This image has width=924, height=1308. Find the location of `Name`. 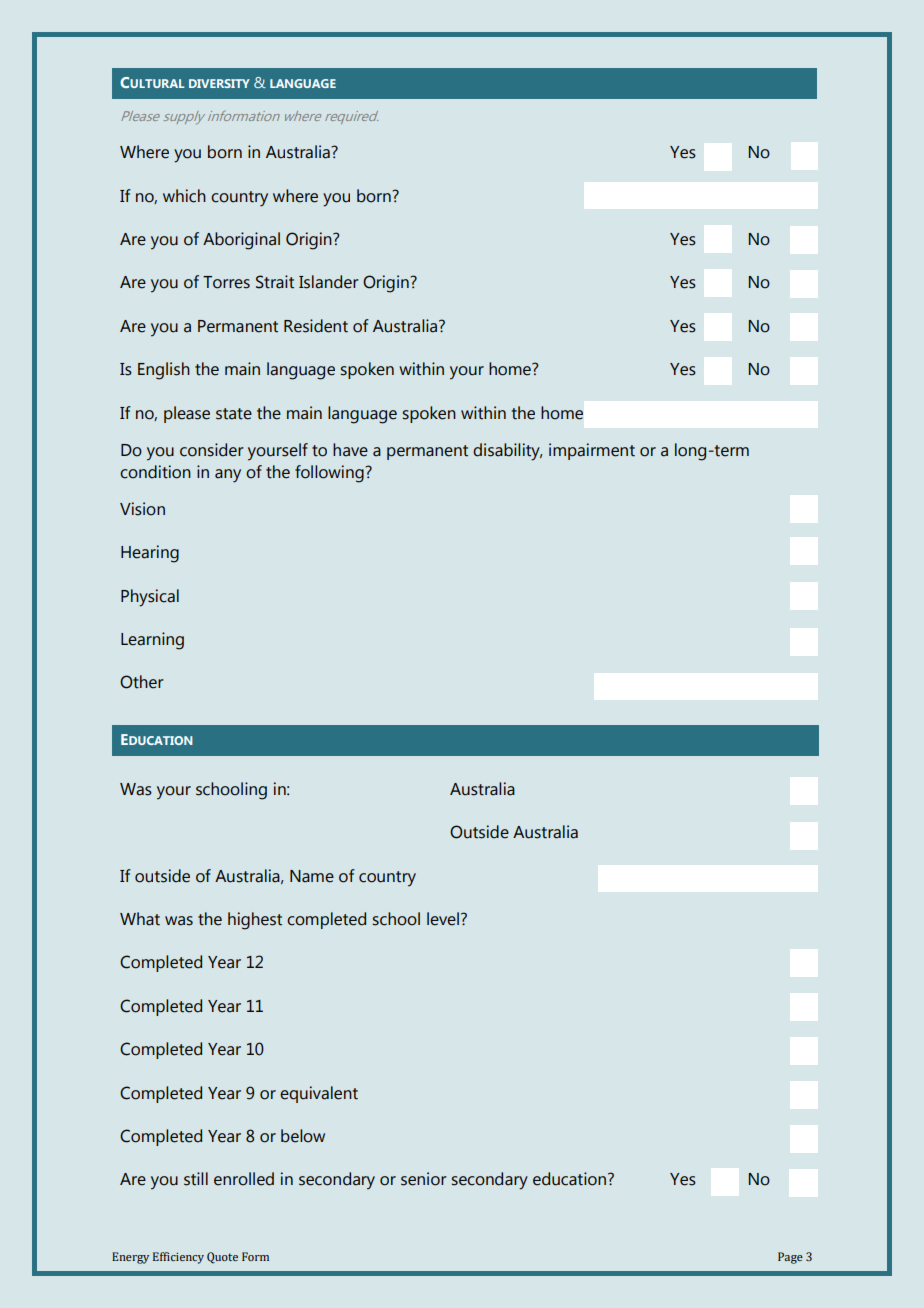

Name is located at coordinates (312, 876).
